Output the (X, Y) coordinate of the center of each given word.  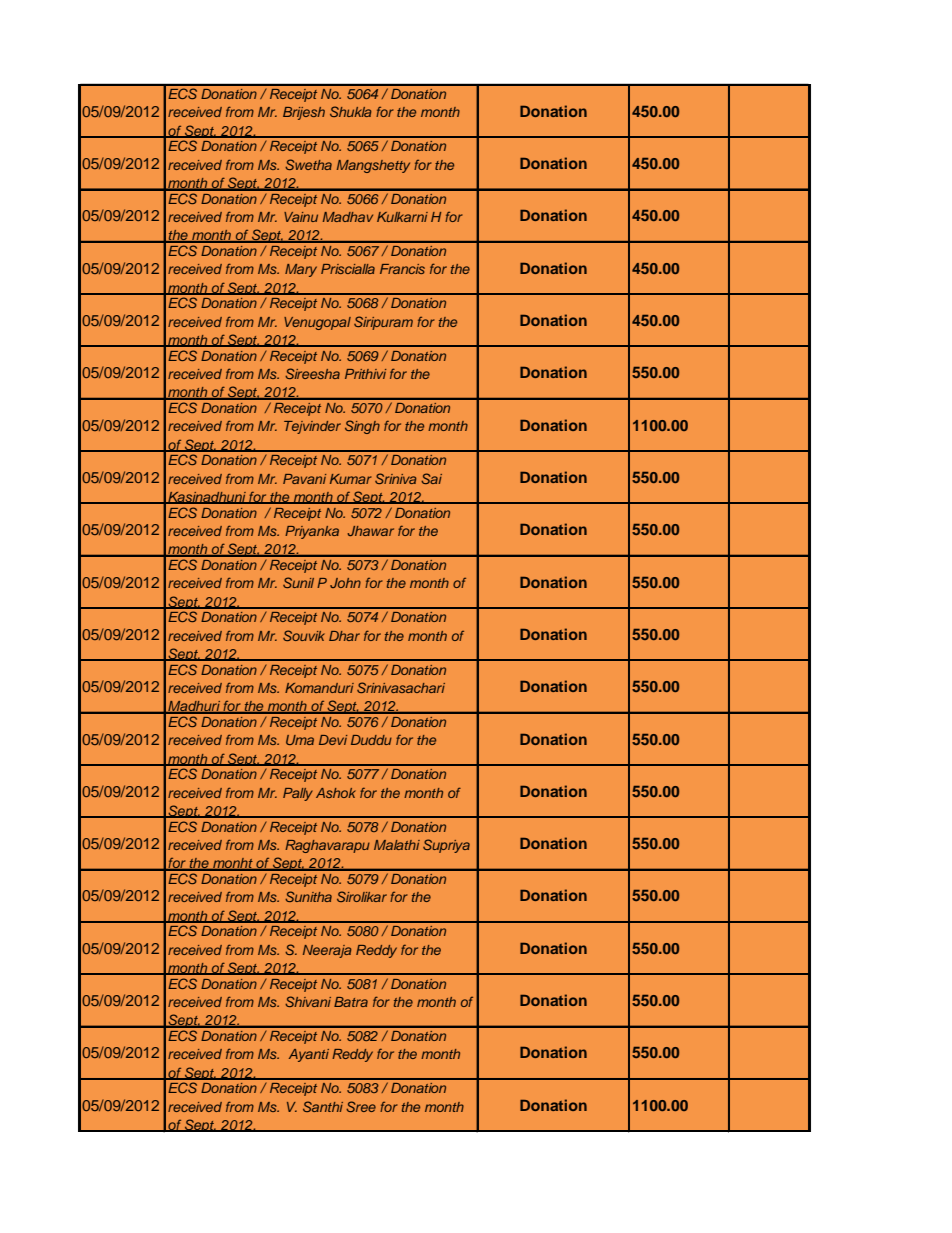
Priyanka (312, 532)
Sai (431, 478)
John (345, 583)
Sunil (298, 582)
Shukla (351, 111)
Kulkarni (402, 217)
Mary (301, 270)
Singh (362, 427)
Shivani (308, 1001)
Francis (402, 269)
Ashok (336, 793)
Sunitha (308, 896)
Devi (333, 740)
